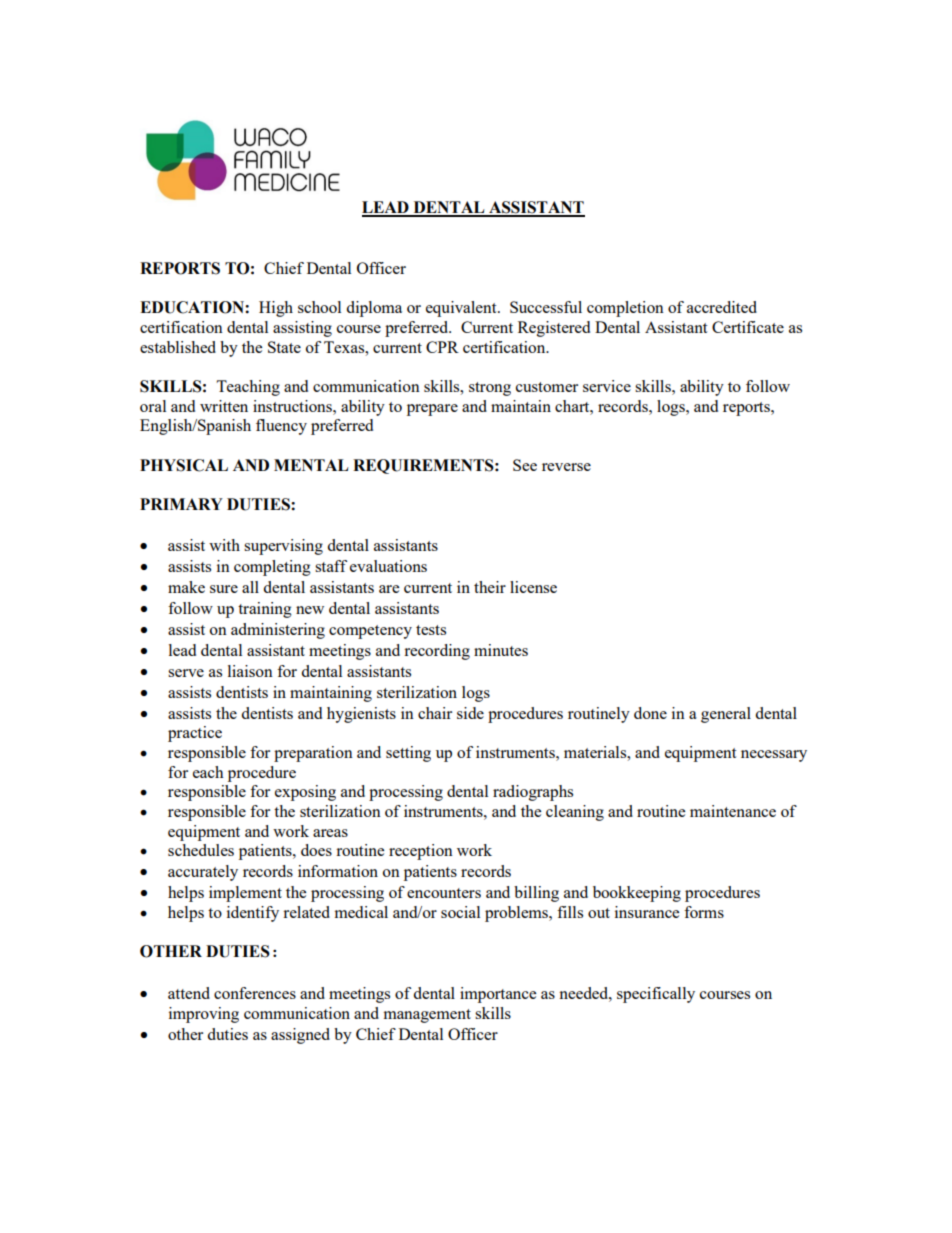 Image resolution: width=952 pixels, height=1233 pixels. I want to click on established, so click(178, 347).
